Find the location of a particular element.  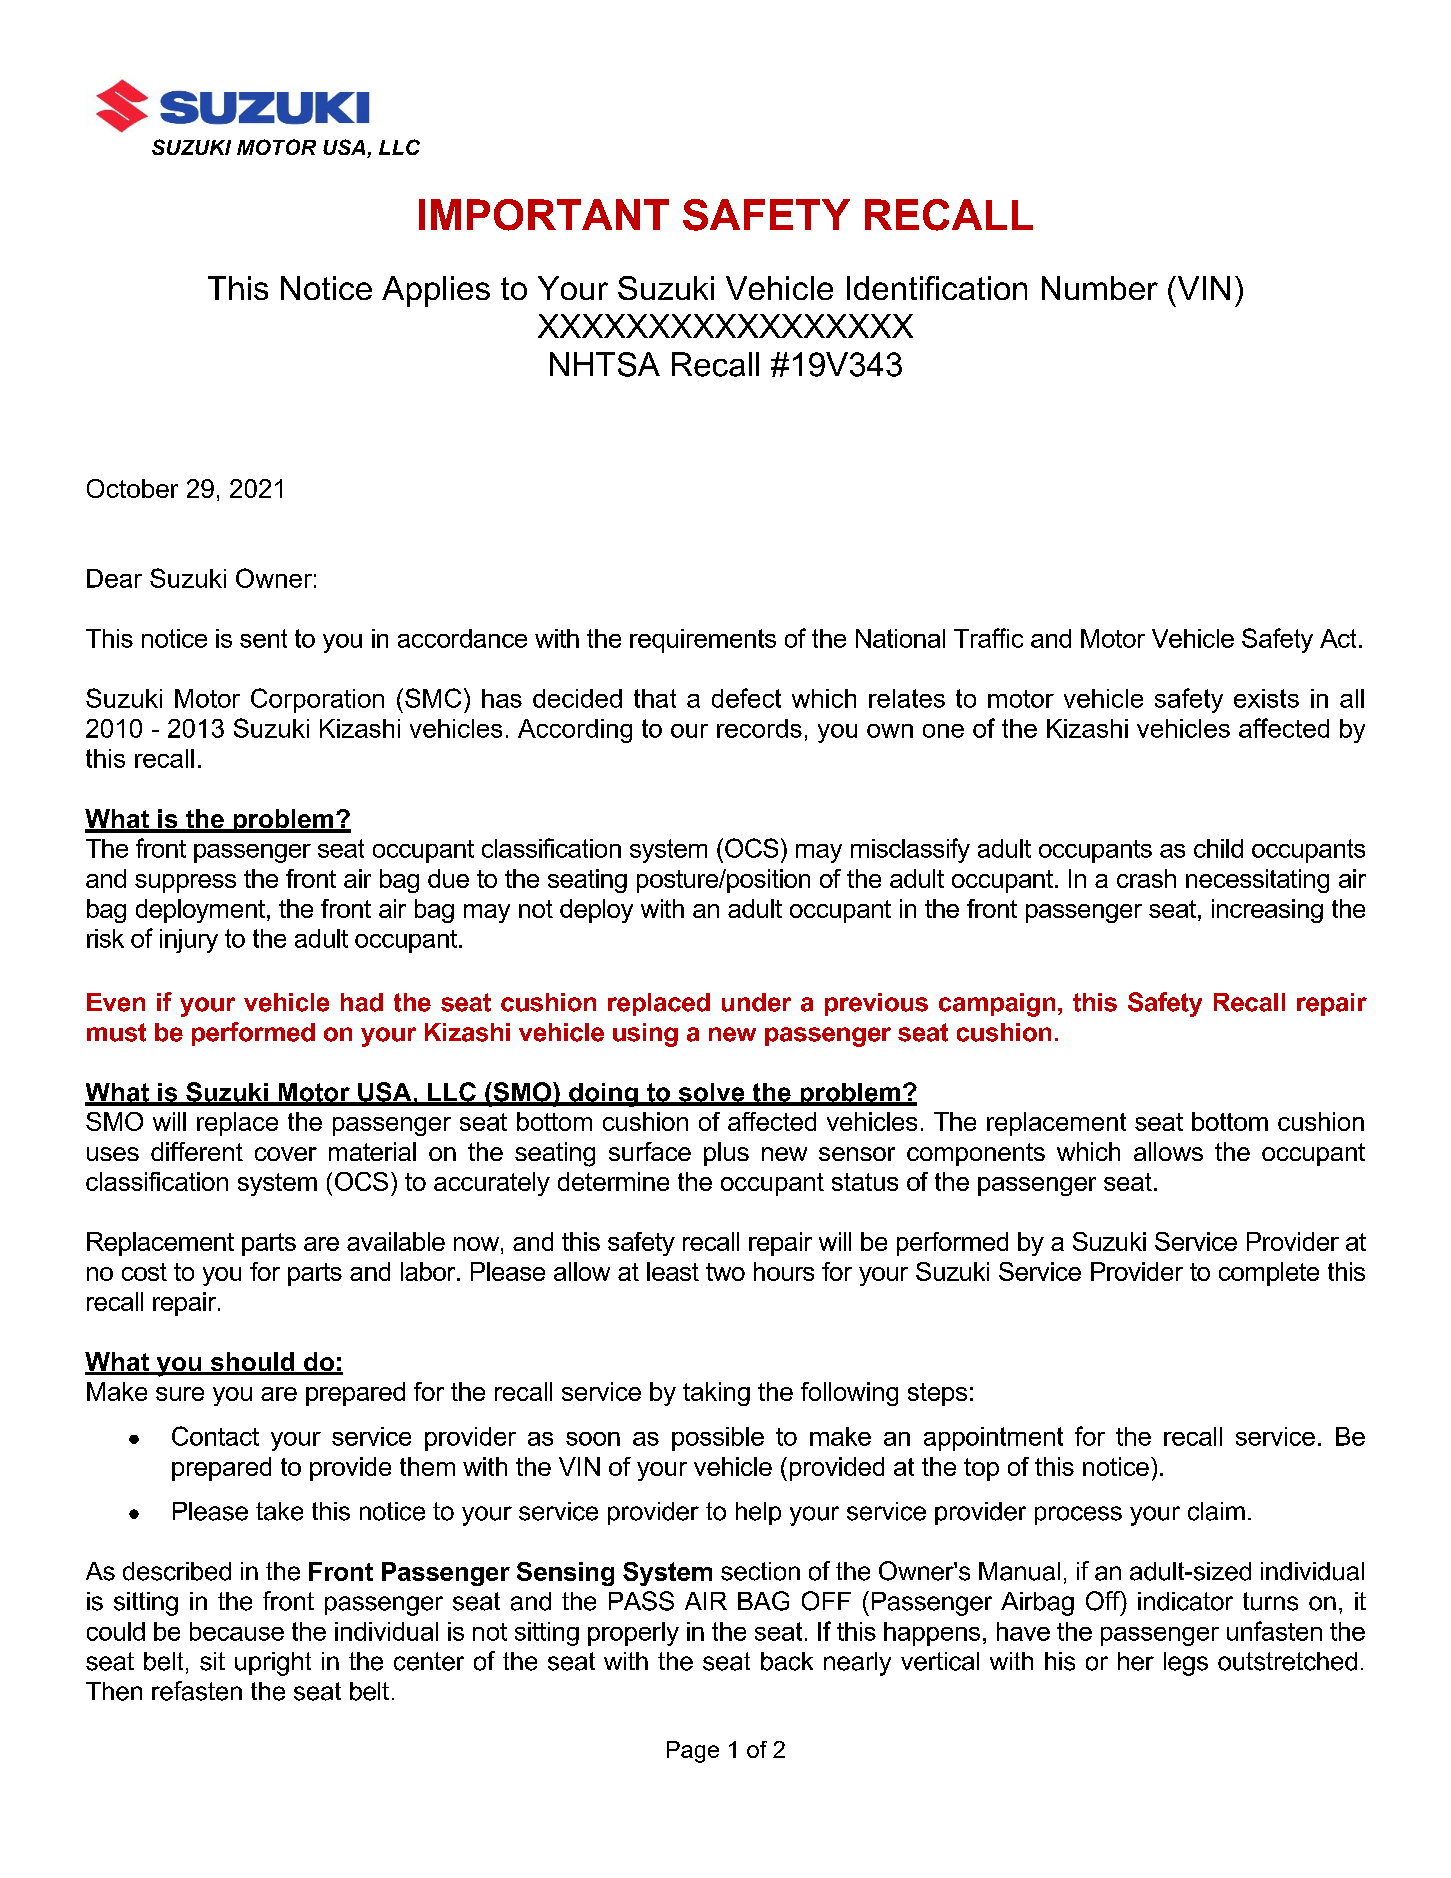

under is located at coordinates (756, 1002).
